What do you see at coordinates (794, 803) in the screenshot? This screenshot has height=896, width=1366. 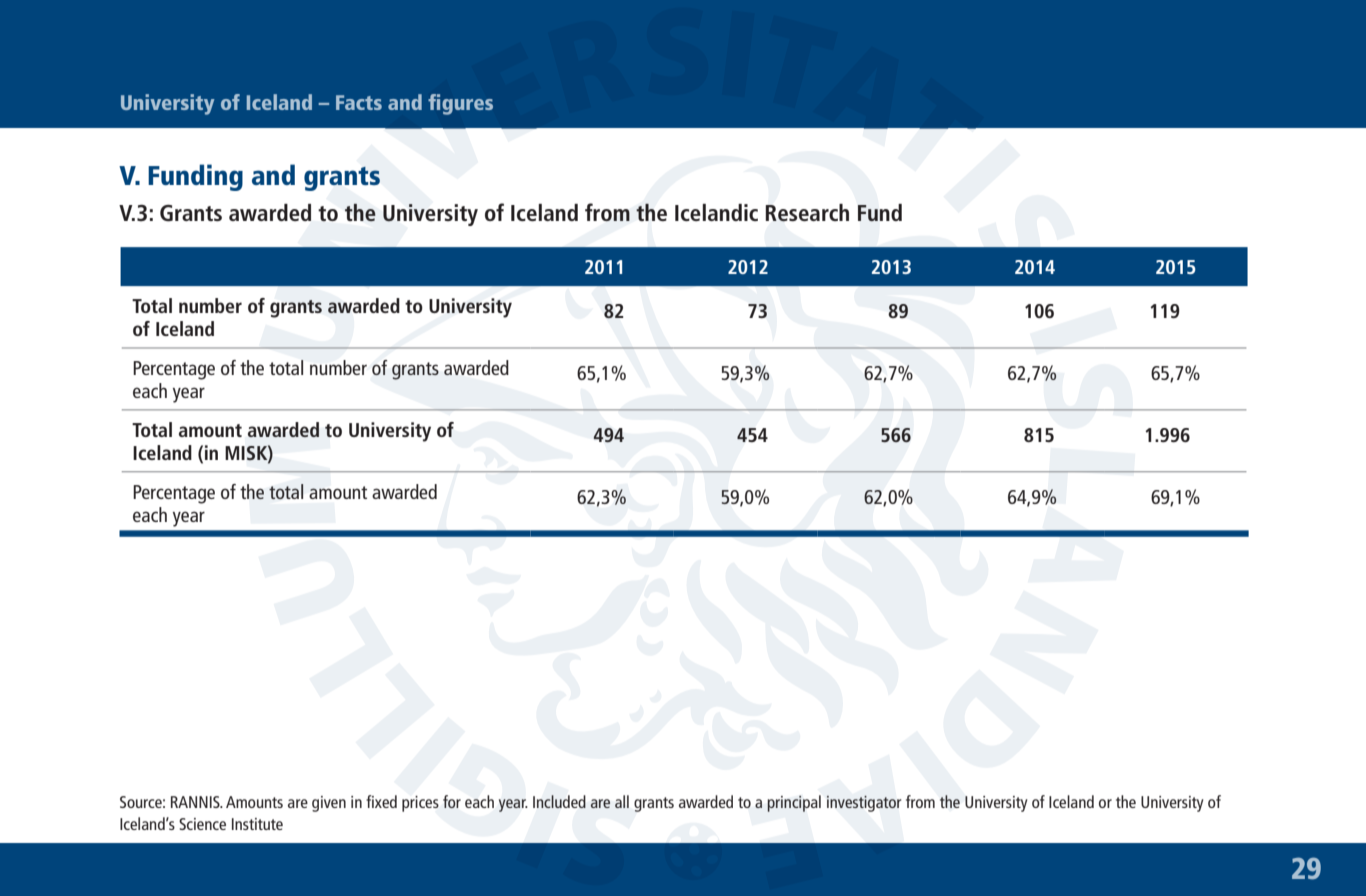 I see `principal` at bounding box center [794, 803].
